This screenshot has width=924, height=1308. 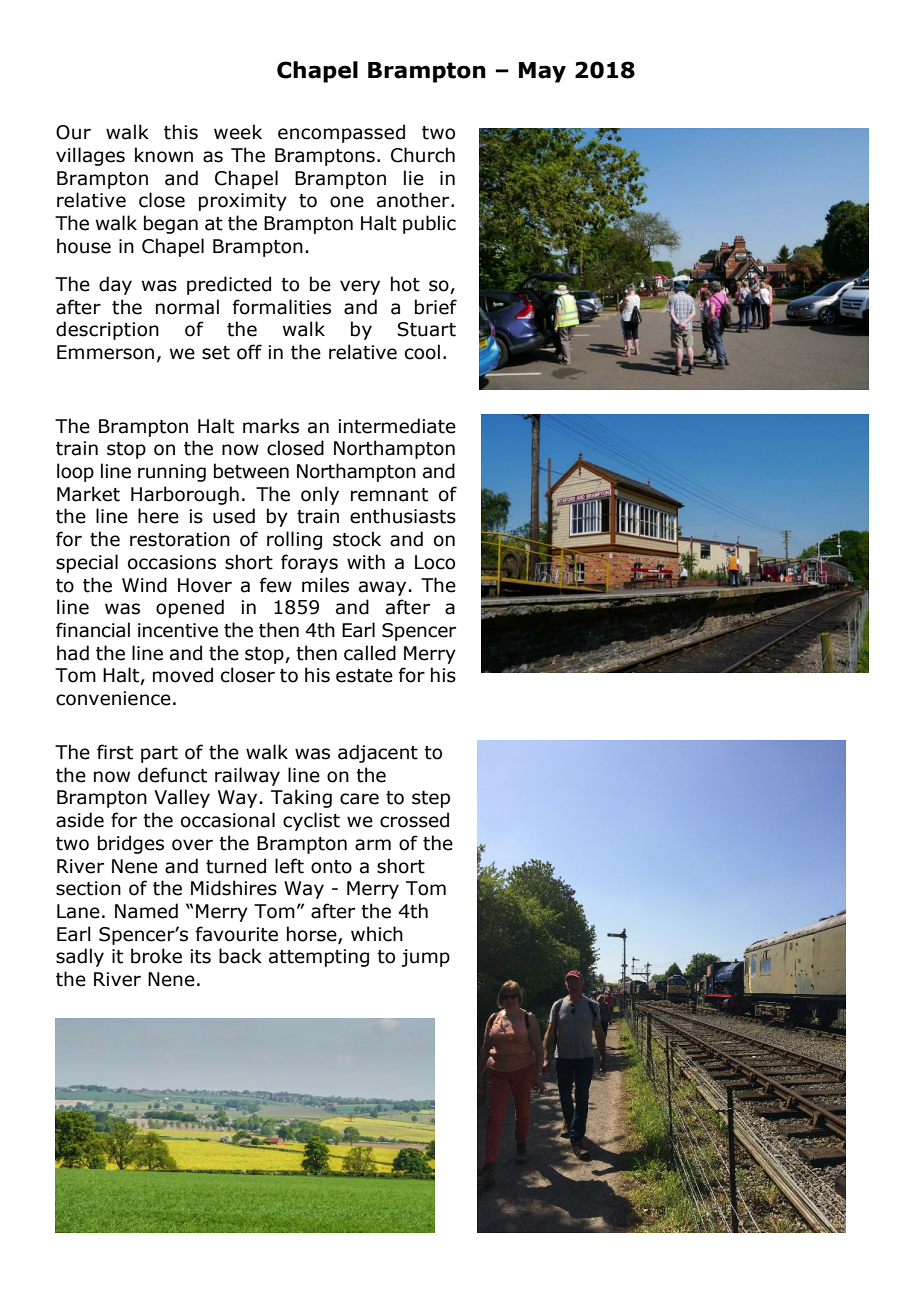 What do you see at coordinates (320, 495) in the screenshot?
I see `only` at bounding box center [320, 495].
